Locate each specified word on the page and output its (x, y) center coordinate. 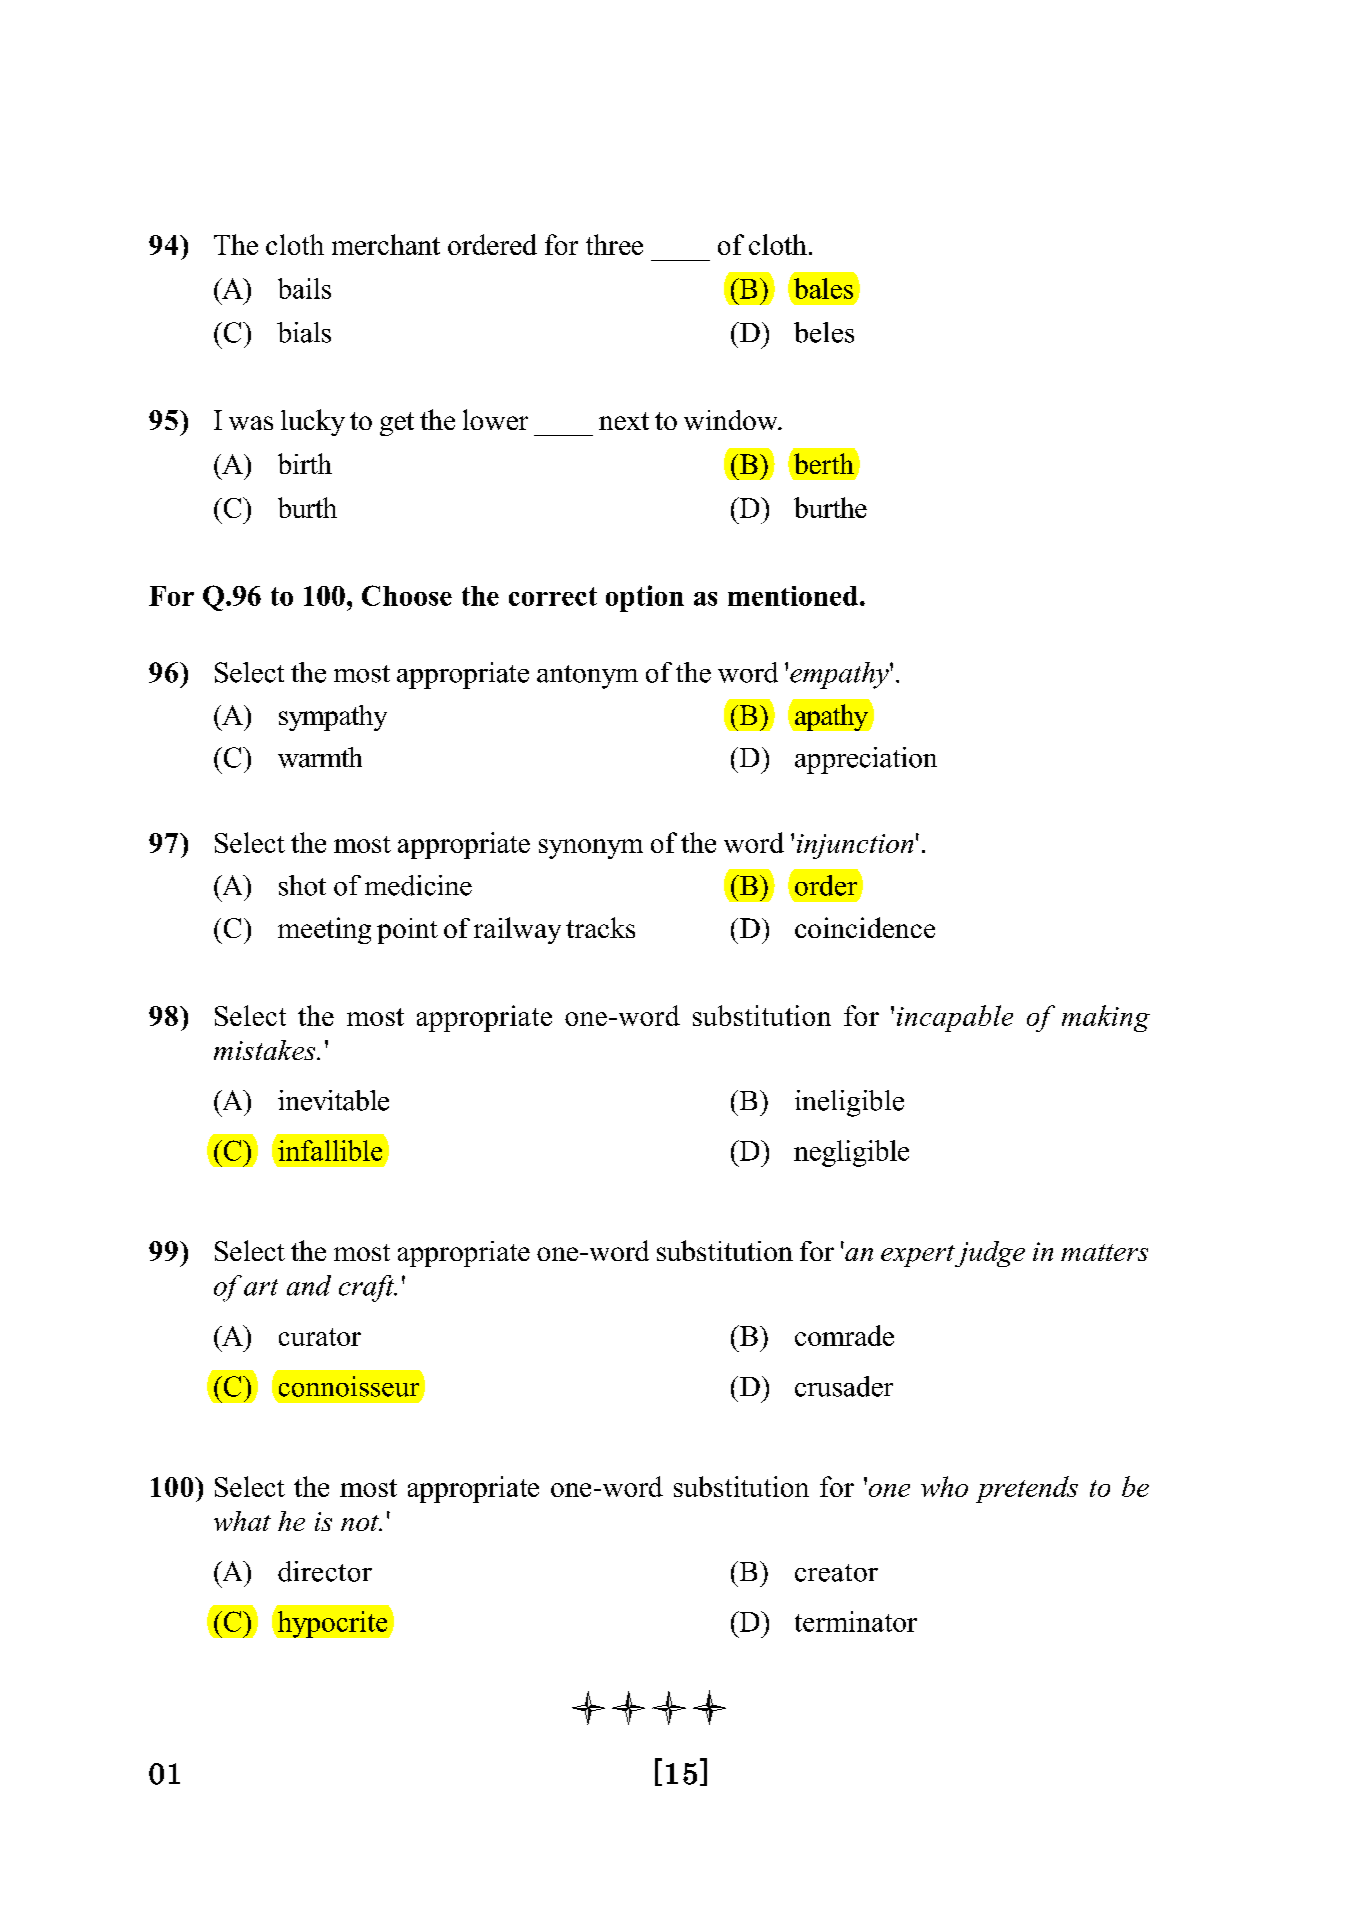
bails (304, 288)
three (614, 244)
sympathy (333, 718)
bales (823, 288)
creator (836, 1573)
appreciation (866, 760)
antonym (587, 677)
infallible (330, 1150)
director (325, 1571)
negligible (851, 1153)
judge (989, 1254)
